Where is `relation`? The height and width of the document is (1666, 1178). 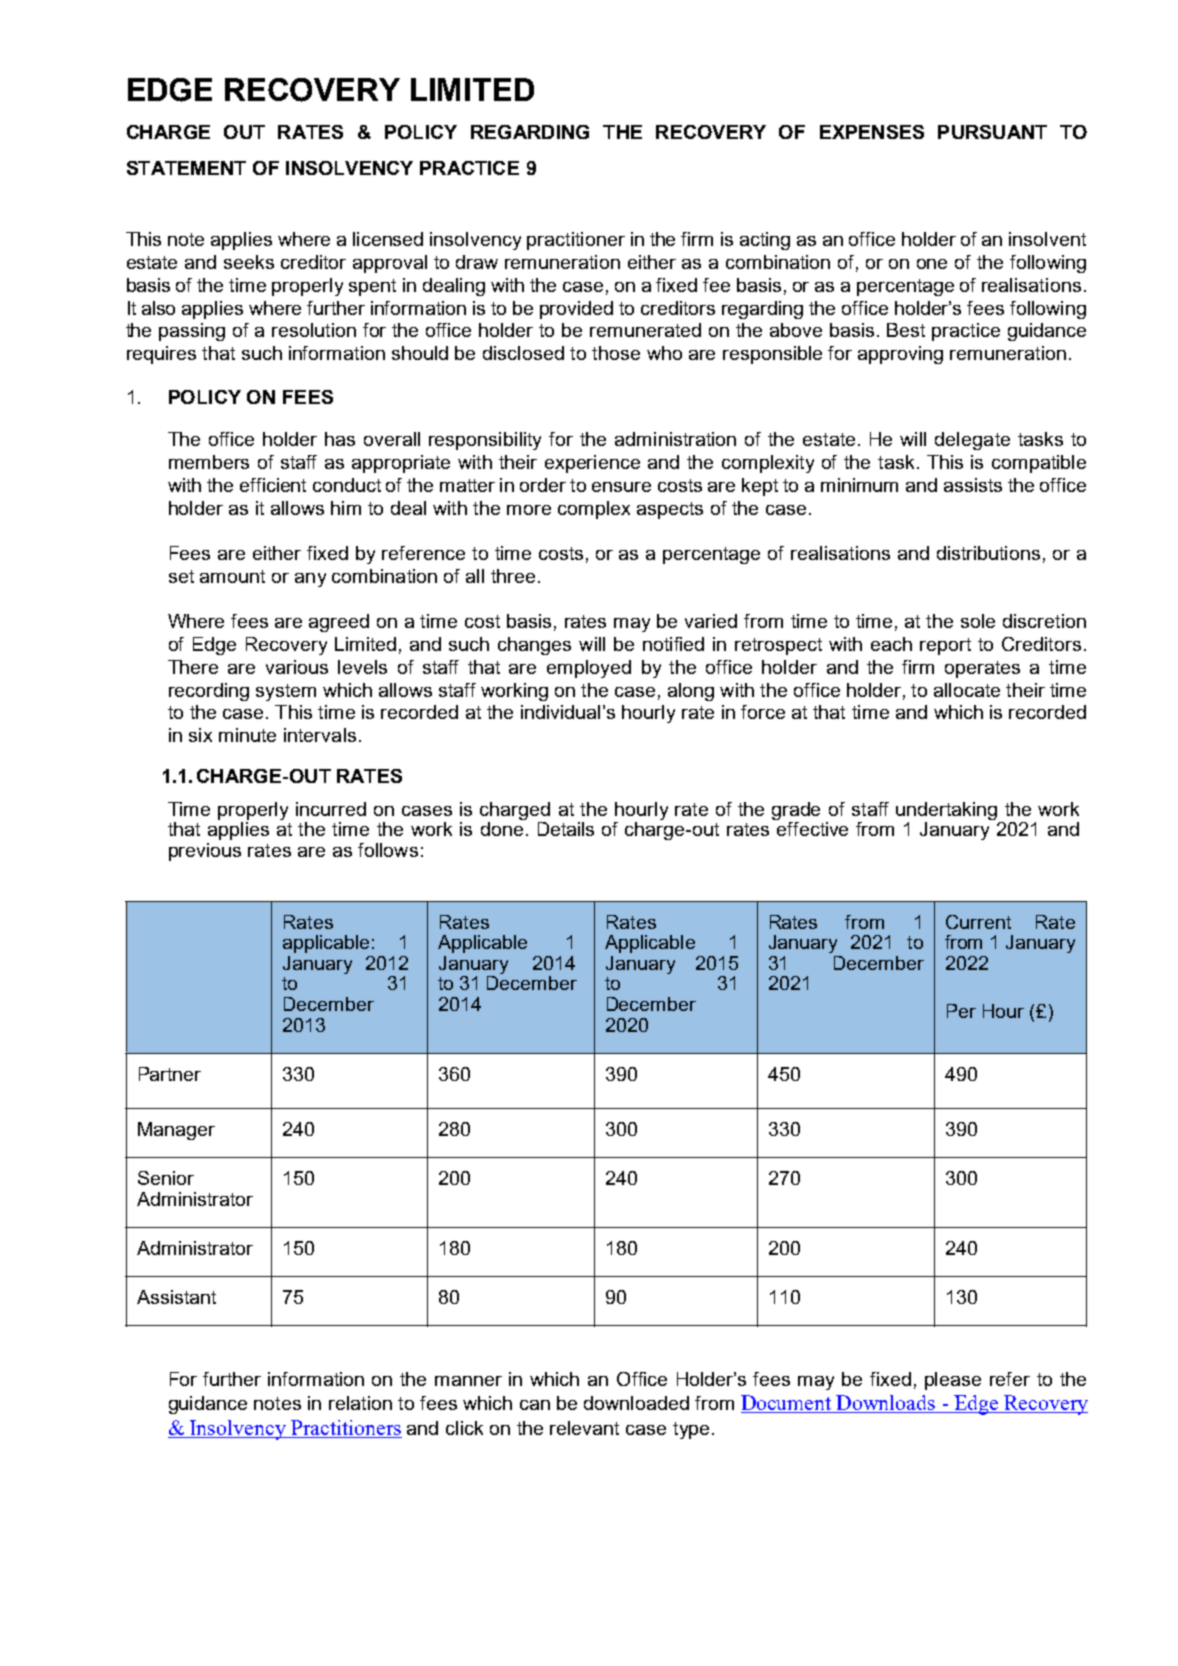 relation is located at coordinates (360, 1403).
